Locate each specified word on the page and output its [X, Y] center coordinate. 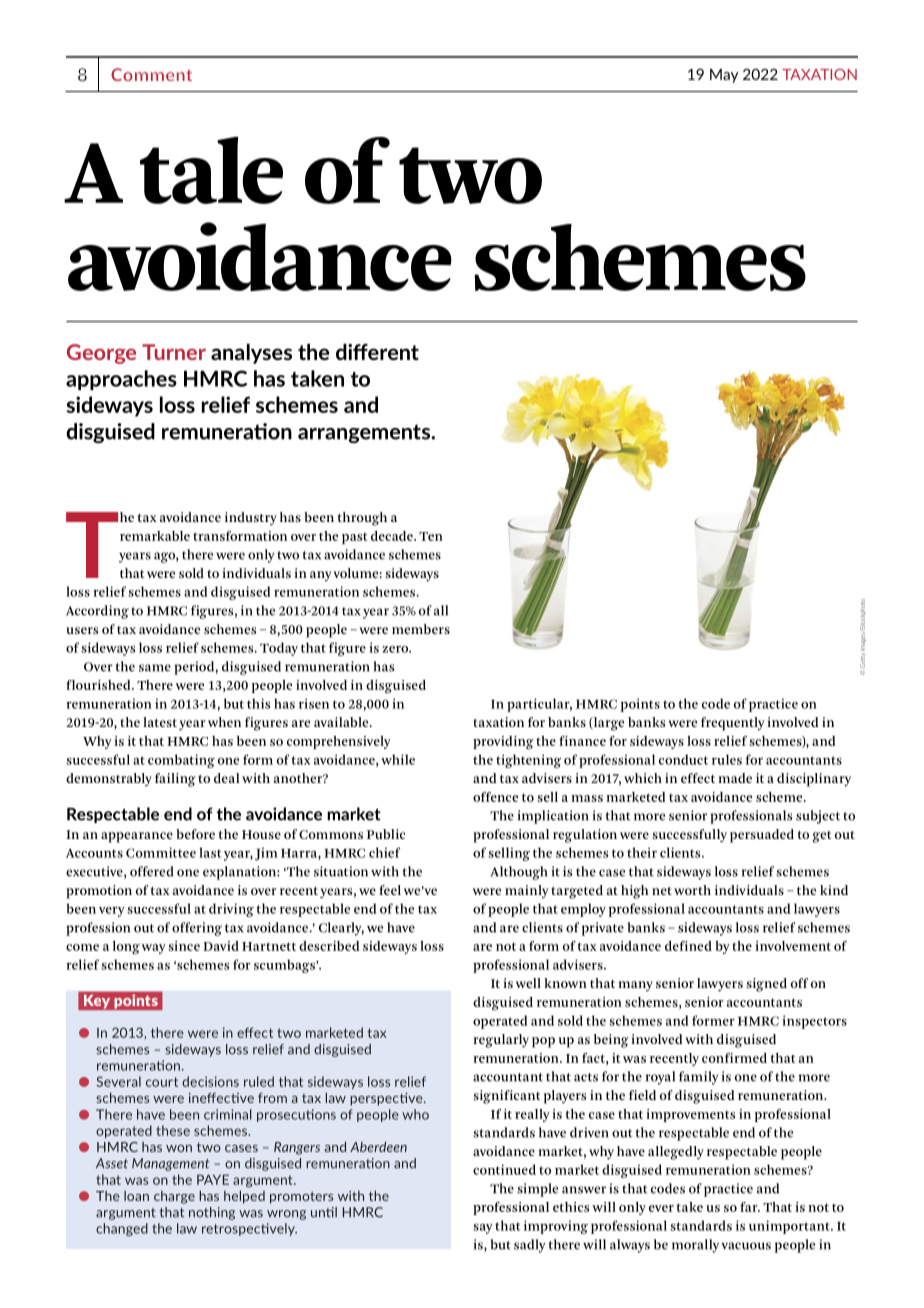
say [483, 1229]
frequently [732, 724]
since [184, 946]
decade [393, 536]
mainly [526, 892]
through [362, 519]
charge [174, 1197]
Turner [174, 352]
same [155, 668]
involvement [793, 946]
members [421, 629]
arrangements [365, 433]
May [724, 76]
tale [211, 170]
